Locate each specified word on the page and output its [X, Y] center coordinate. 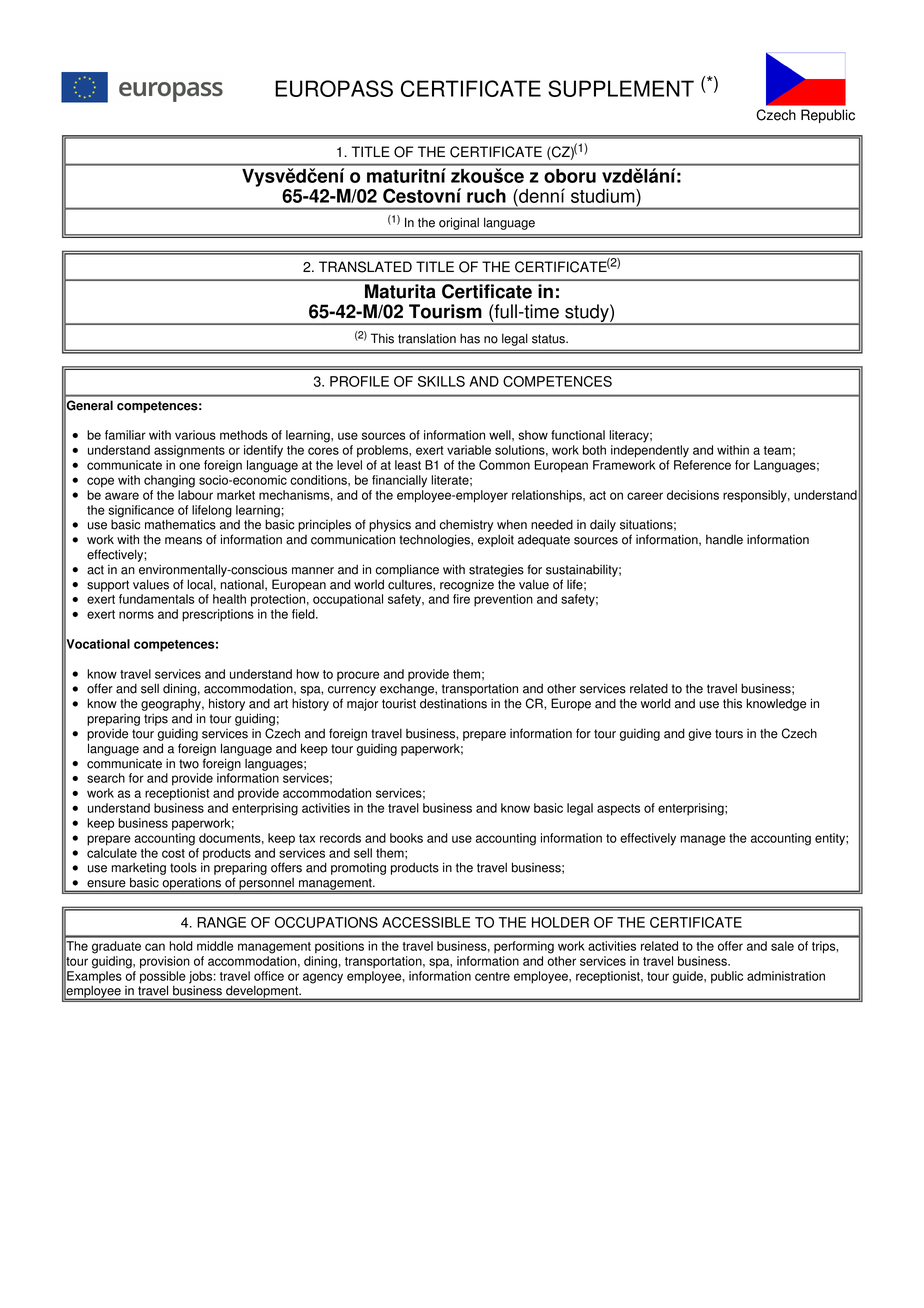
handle [724, 539]
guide [689, 977]
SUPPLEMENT [621, 88]
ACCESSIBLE [426, 922]
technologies [435, 540]
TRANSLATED [365, 267]
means [183, 541]
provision [165, 962]
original [459, 223]
